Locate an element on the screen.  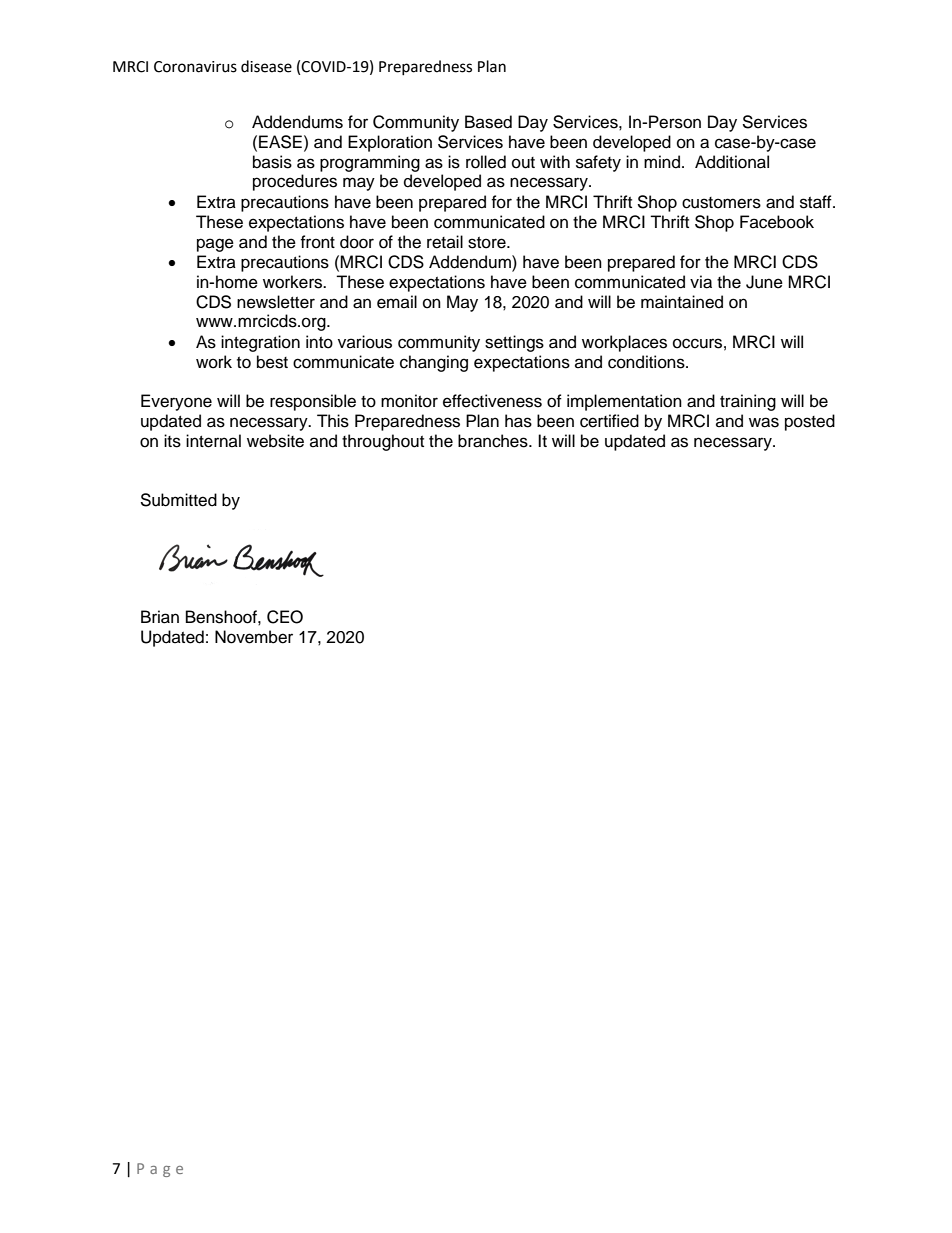
branches is located at coordinates (494, 441).
